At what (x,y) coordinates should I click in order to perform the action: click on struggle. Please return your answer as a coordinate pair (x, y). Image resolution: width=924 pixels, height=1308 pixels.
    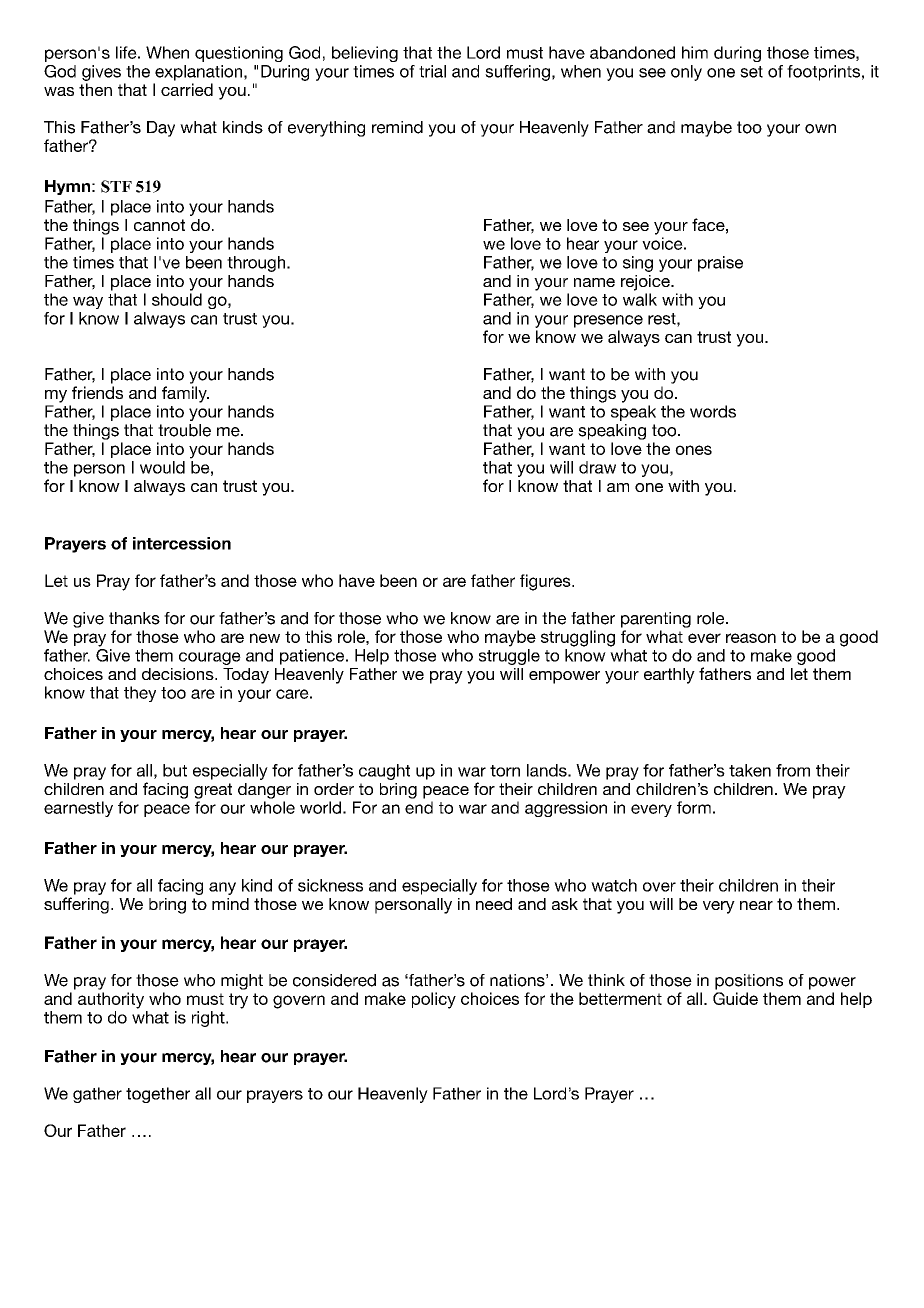
    Looking at the image, I should click on (509, 657).
